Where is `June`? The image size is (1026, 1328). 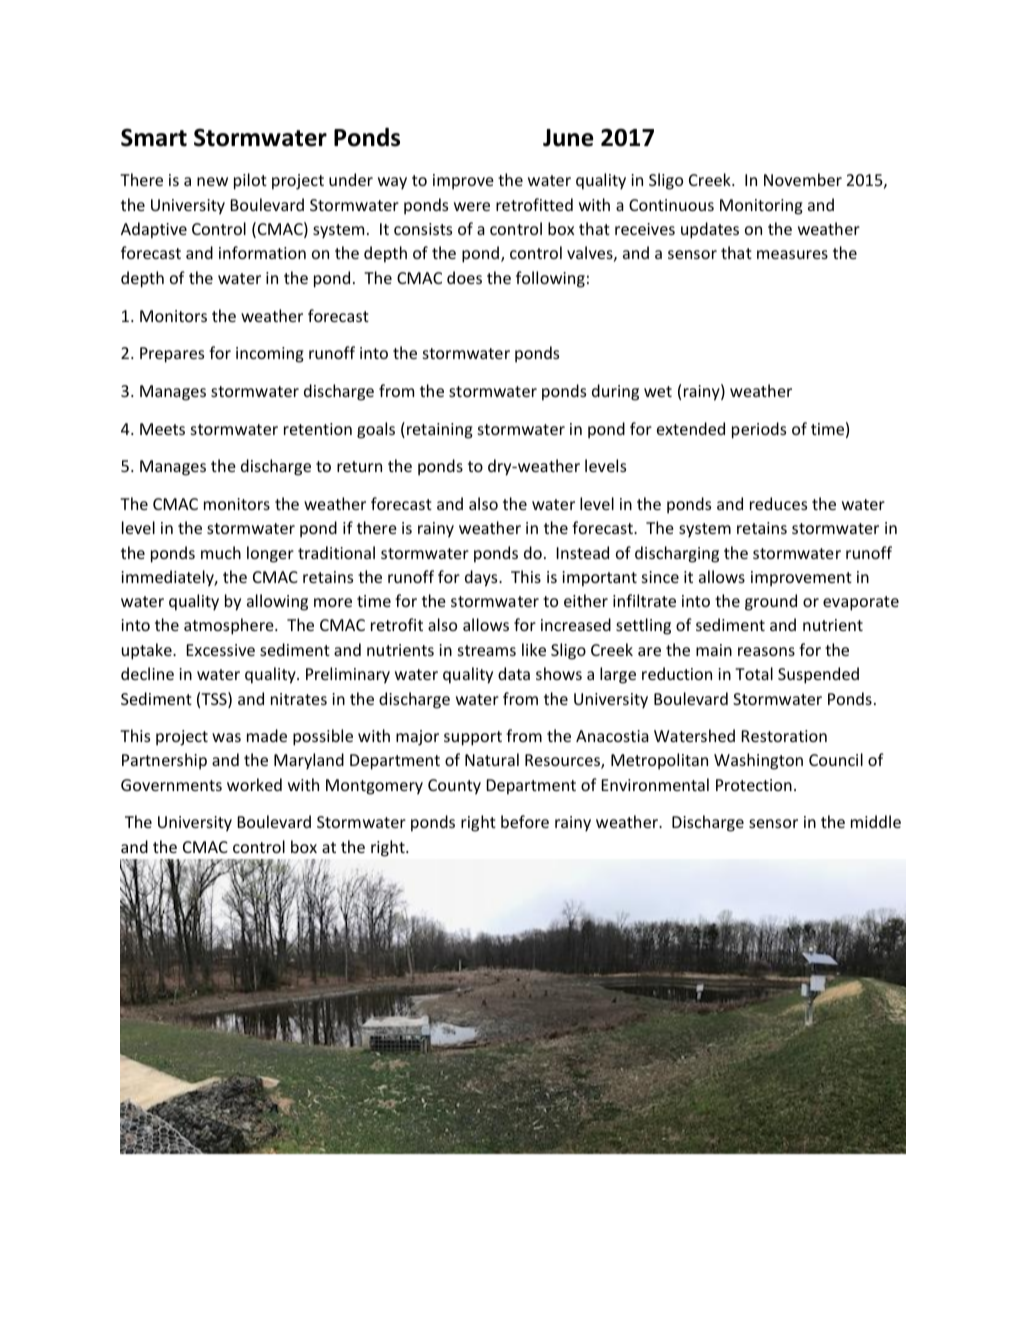 June is located at coordinates (568, 138).
